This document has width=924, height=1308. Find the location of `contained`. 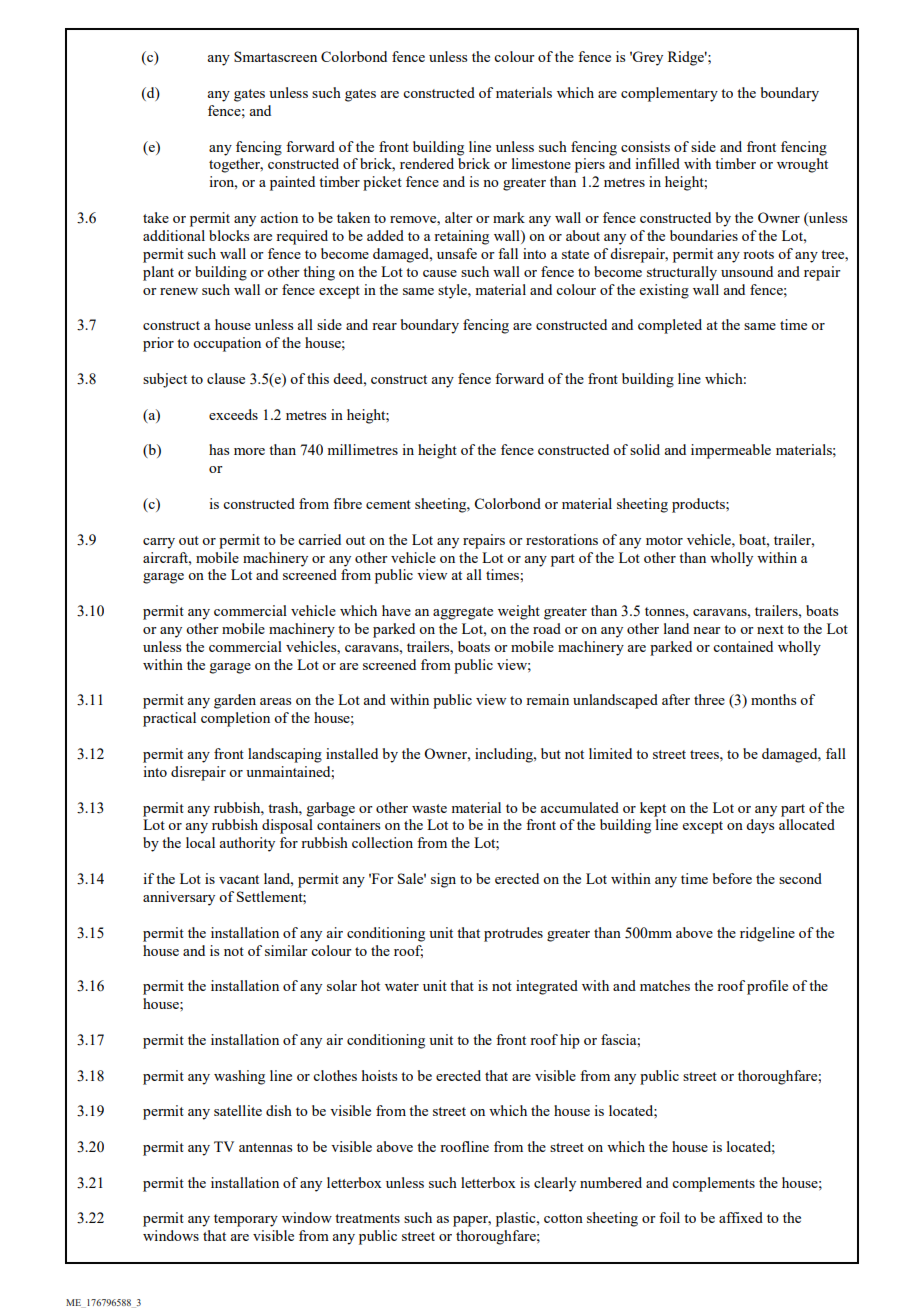

contained is located at coordinates (743, 646).
